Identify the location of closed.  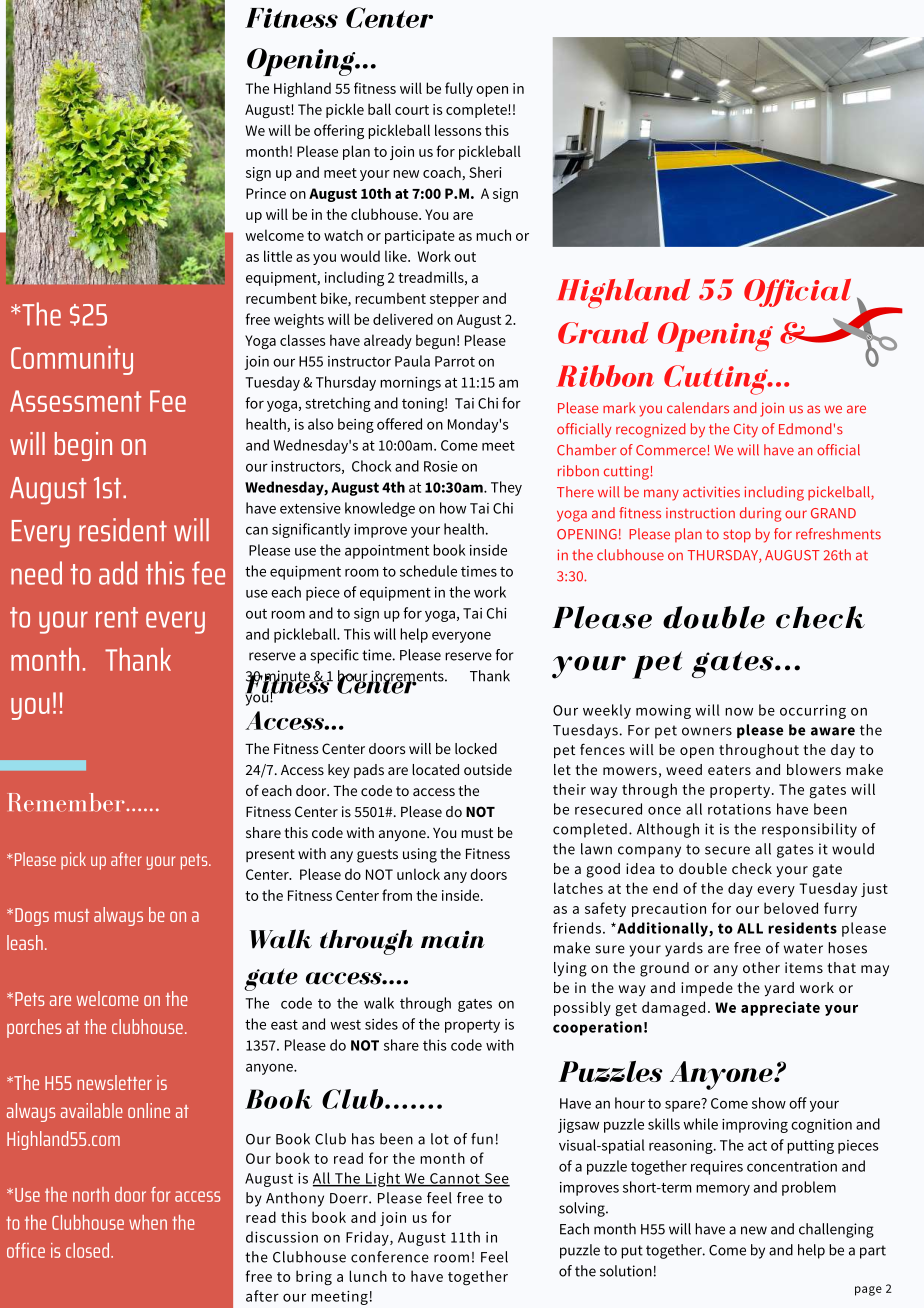
(89, 1250).
